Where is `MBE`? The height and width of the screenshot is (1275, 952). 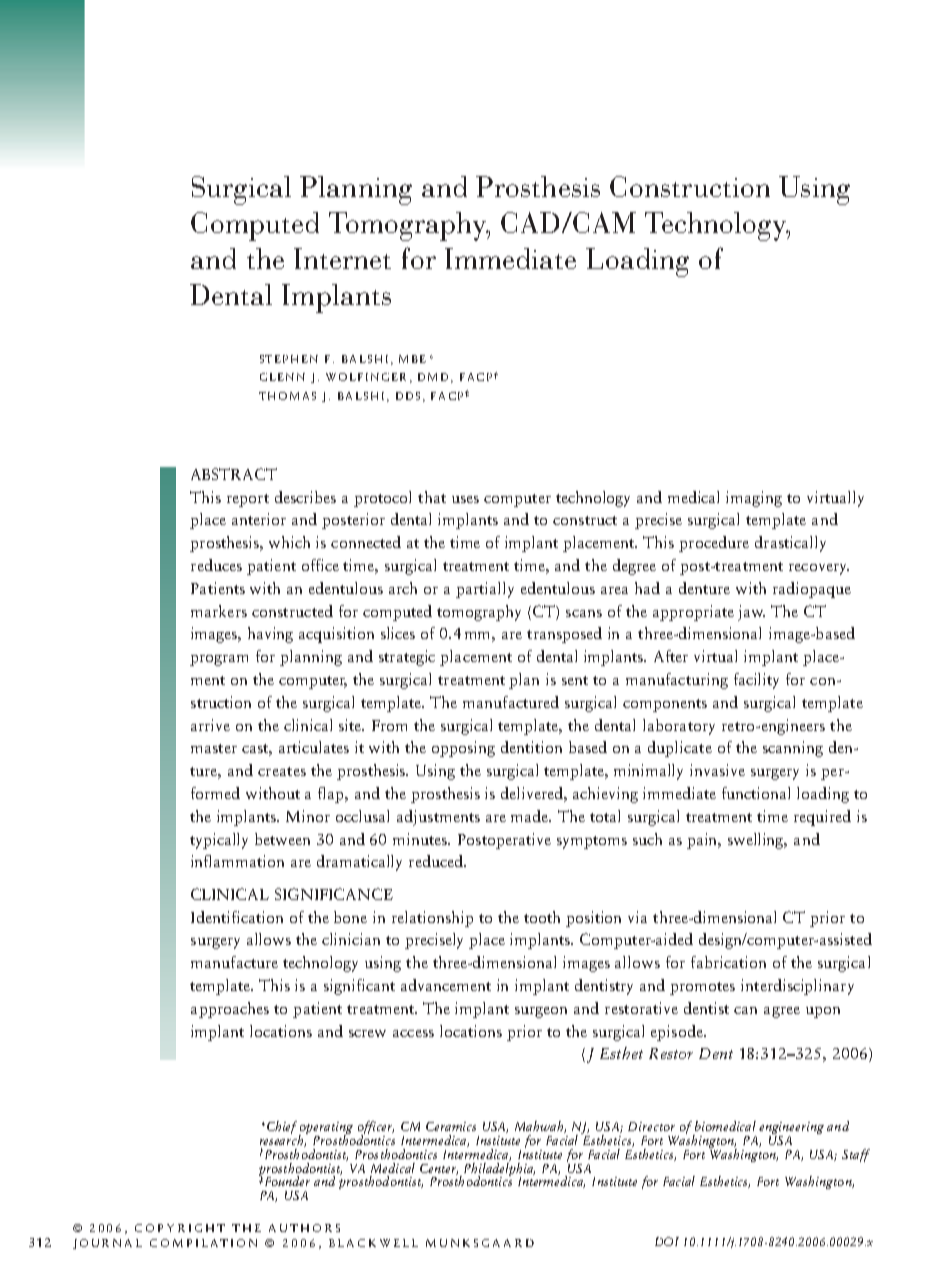 MBE is located at coordinates (412, 359).
